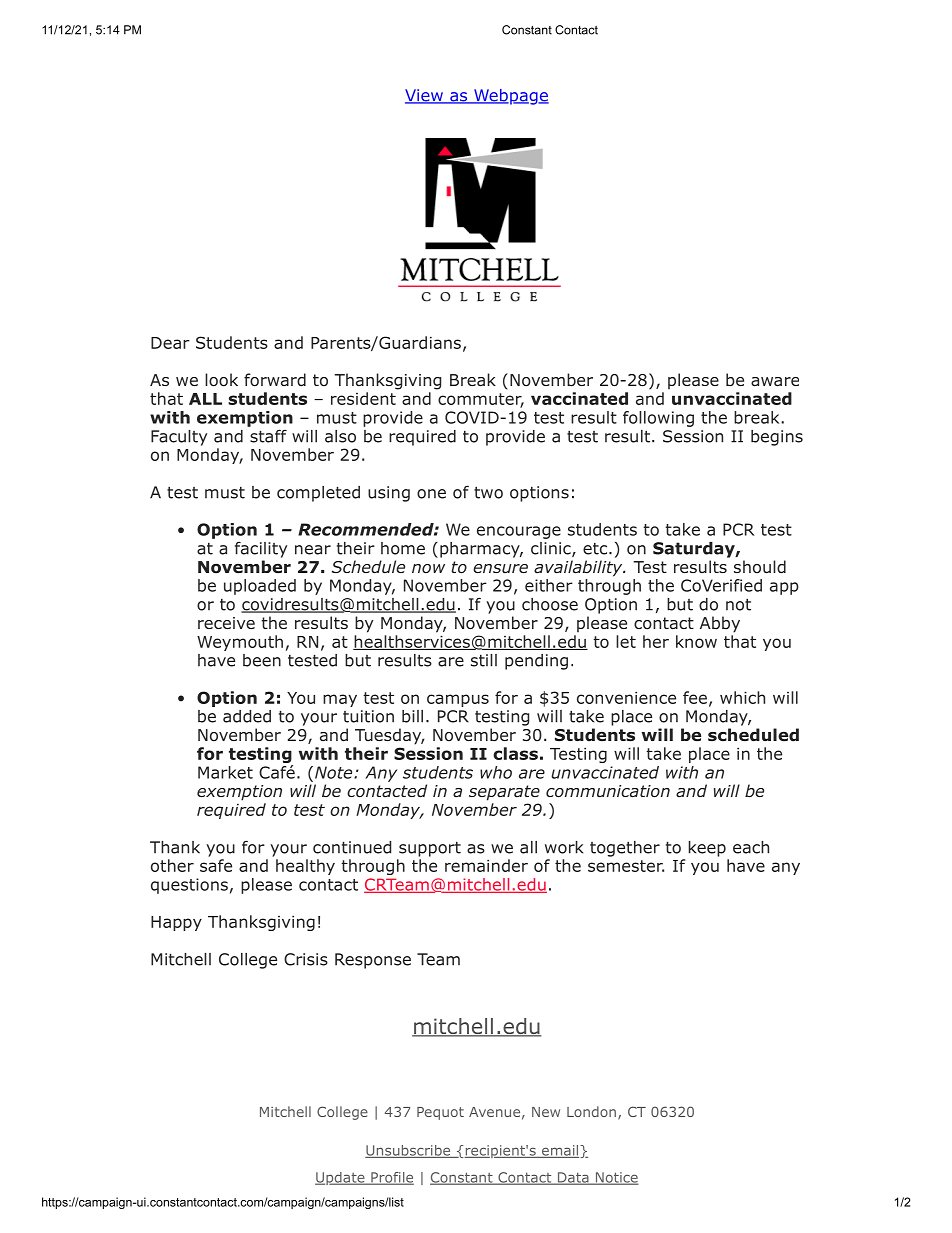 This page has height=1233, width=952. I want to click on receive, so click(226, 623).
